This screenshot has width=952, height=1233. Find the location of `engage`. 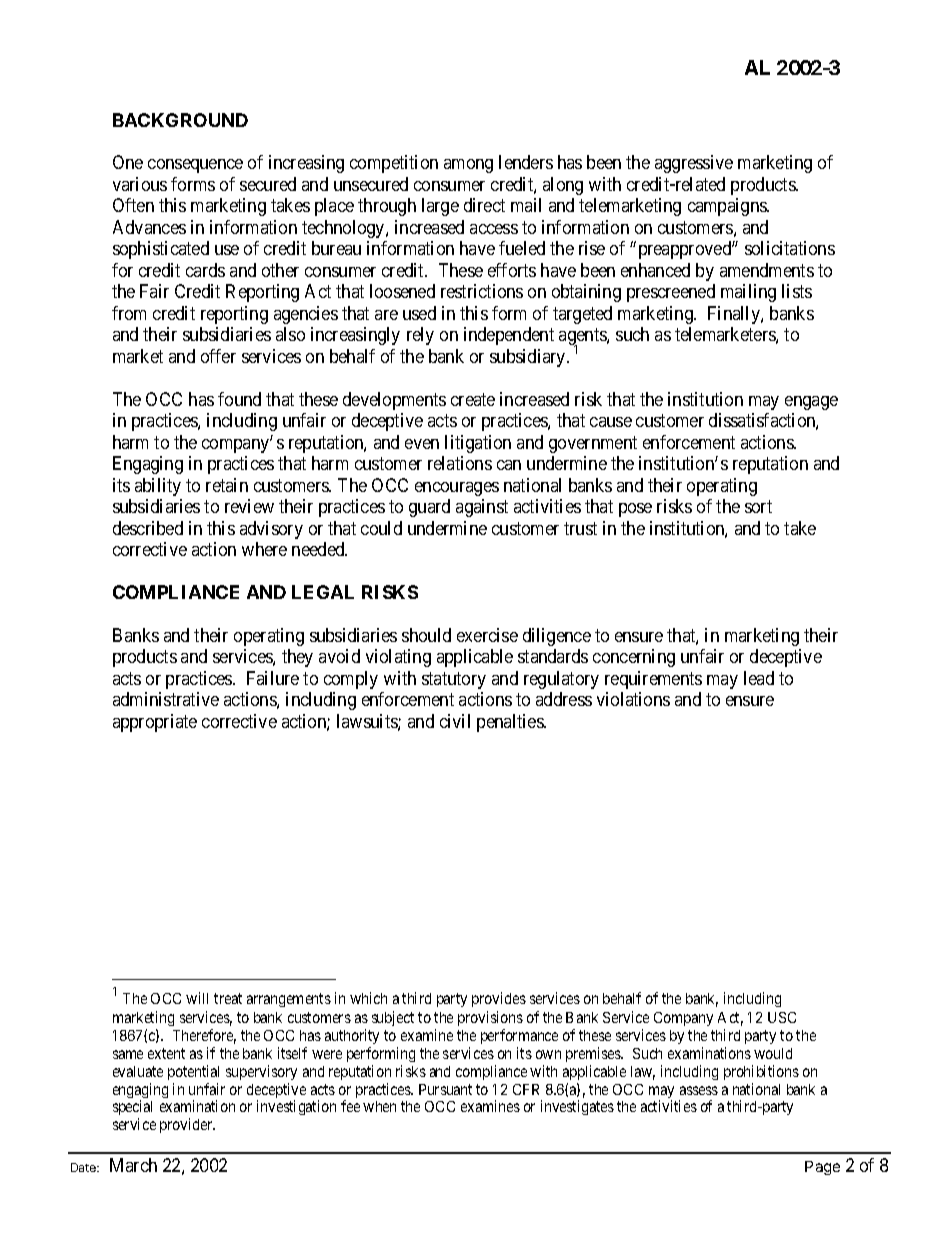

engage is located at coordinates (811, 403).
